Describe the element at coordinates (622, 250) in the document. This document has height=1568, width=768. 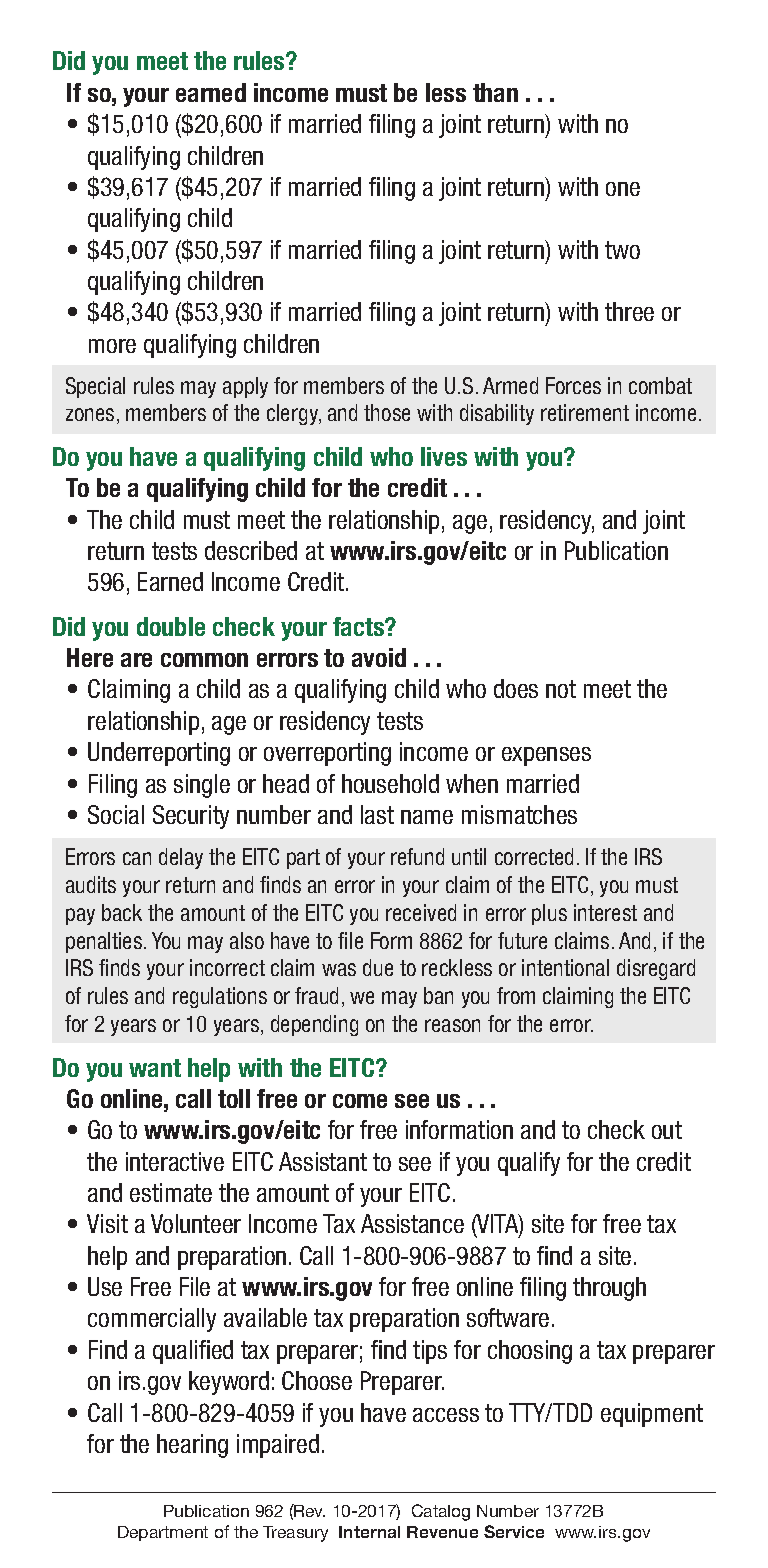
I see `two` at that location.
